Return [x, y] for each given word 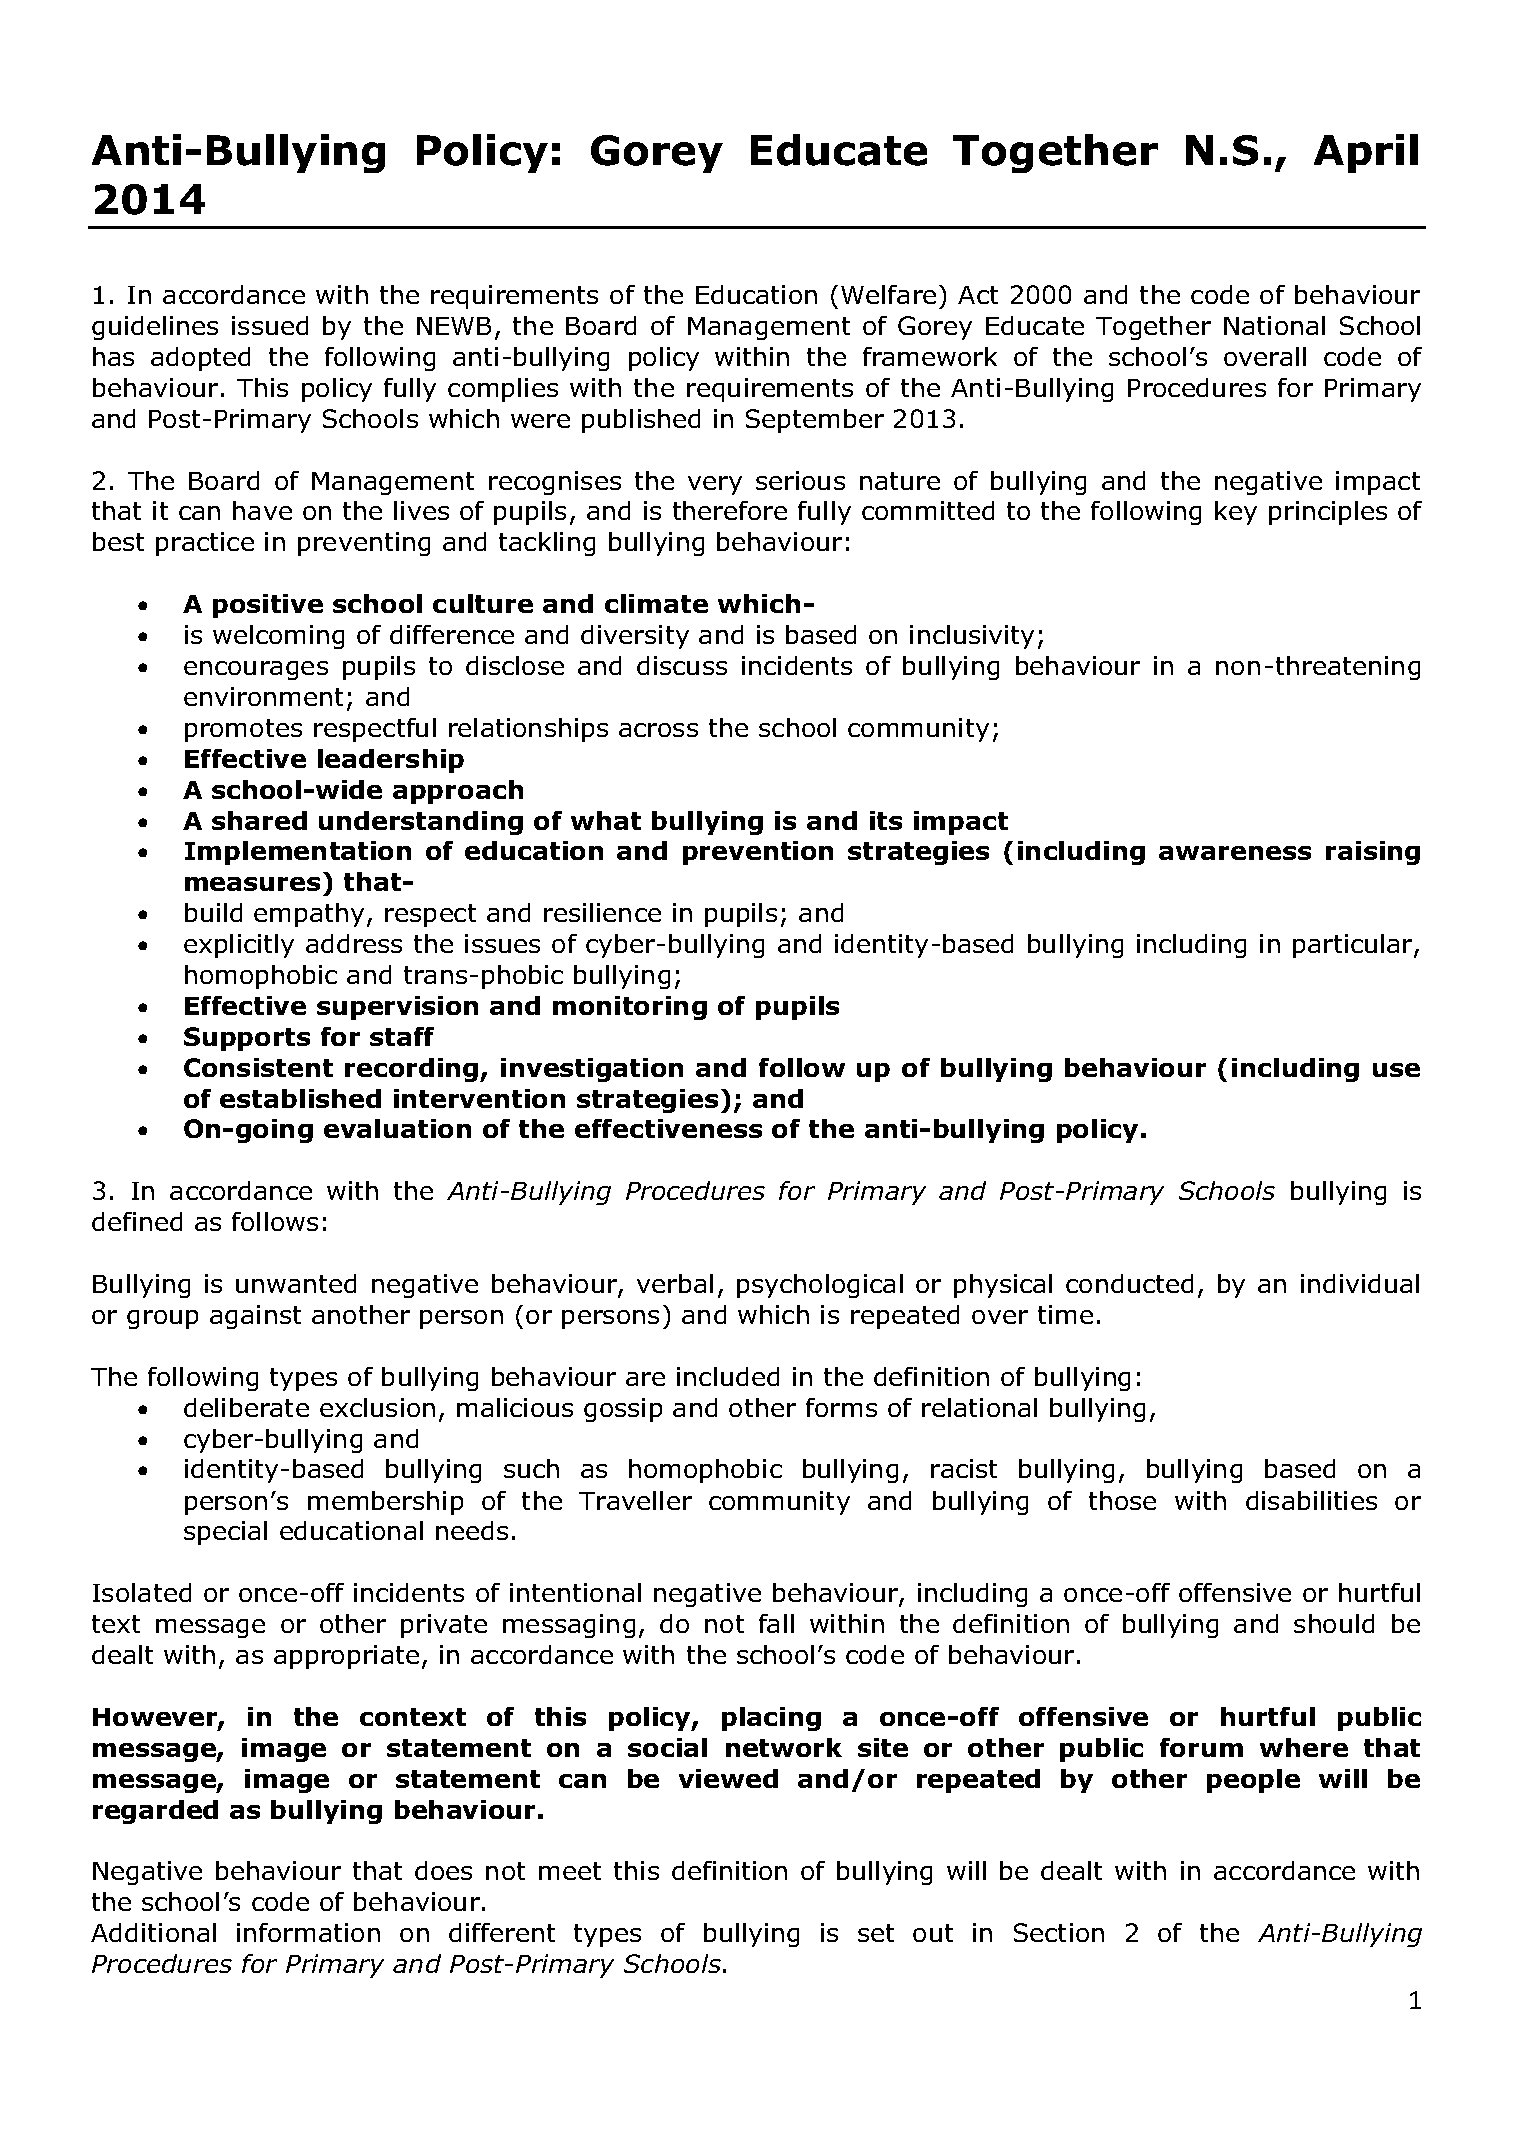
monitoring [630, 1008]
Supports [247, 1039]
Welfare [888, 294]
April [1366, 153]
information [308, 1932]
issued [270, 325]
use [1396, 1070]
